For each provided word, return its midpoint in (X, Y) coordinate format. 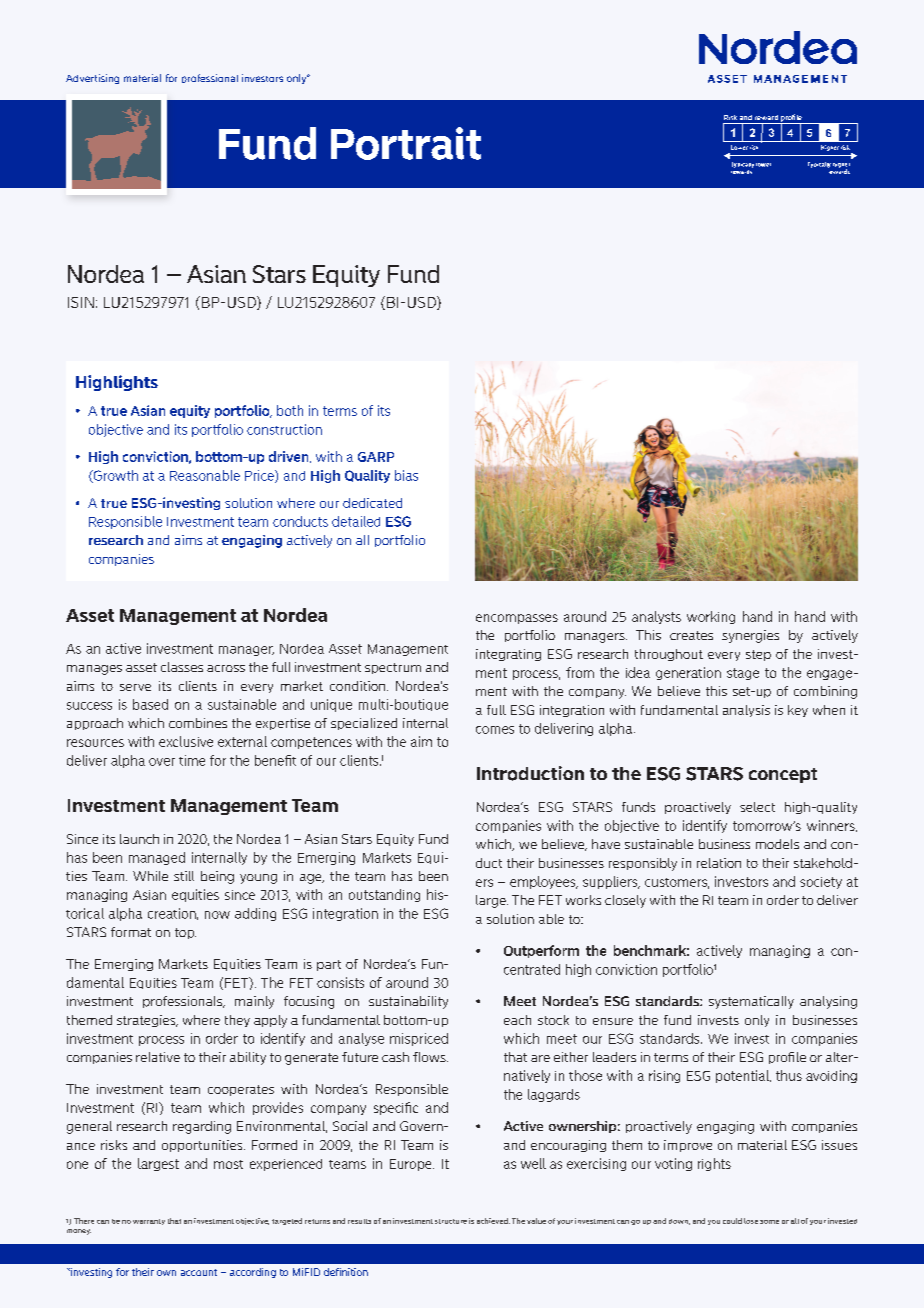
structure (451, 1221)
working (711, 617)
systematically (751, 1002)
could (732, 1221)
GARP (376, 457)
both (290, 410)
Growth (114, 476)
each (517, 1020)
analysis (746, 711)
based (150, 704)
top (185, 933)
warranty (149, 1222)
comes (495, 730)
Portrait (406, 143)
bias (406, 475)
